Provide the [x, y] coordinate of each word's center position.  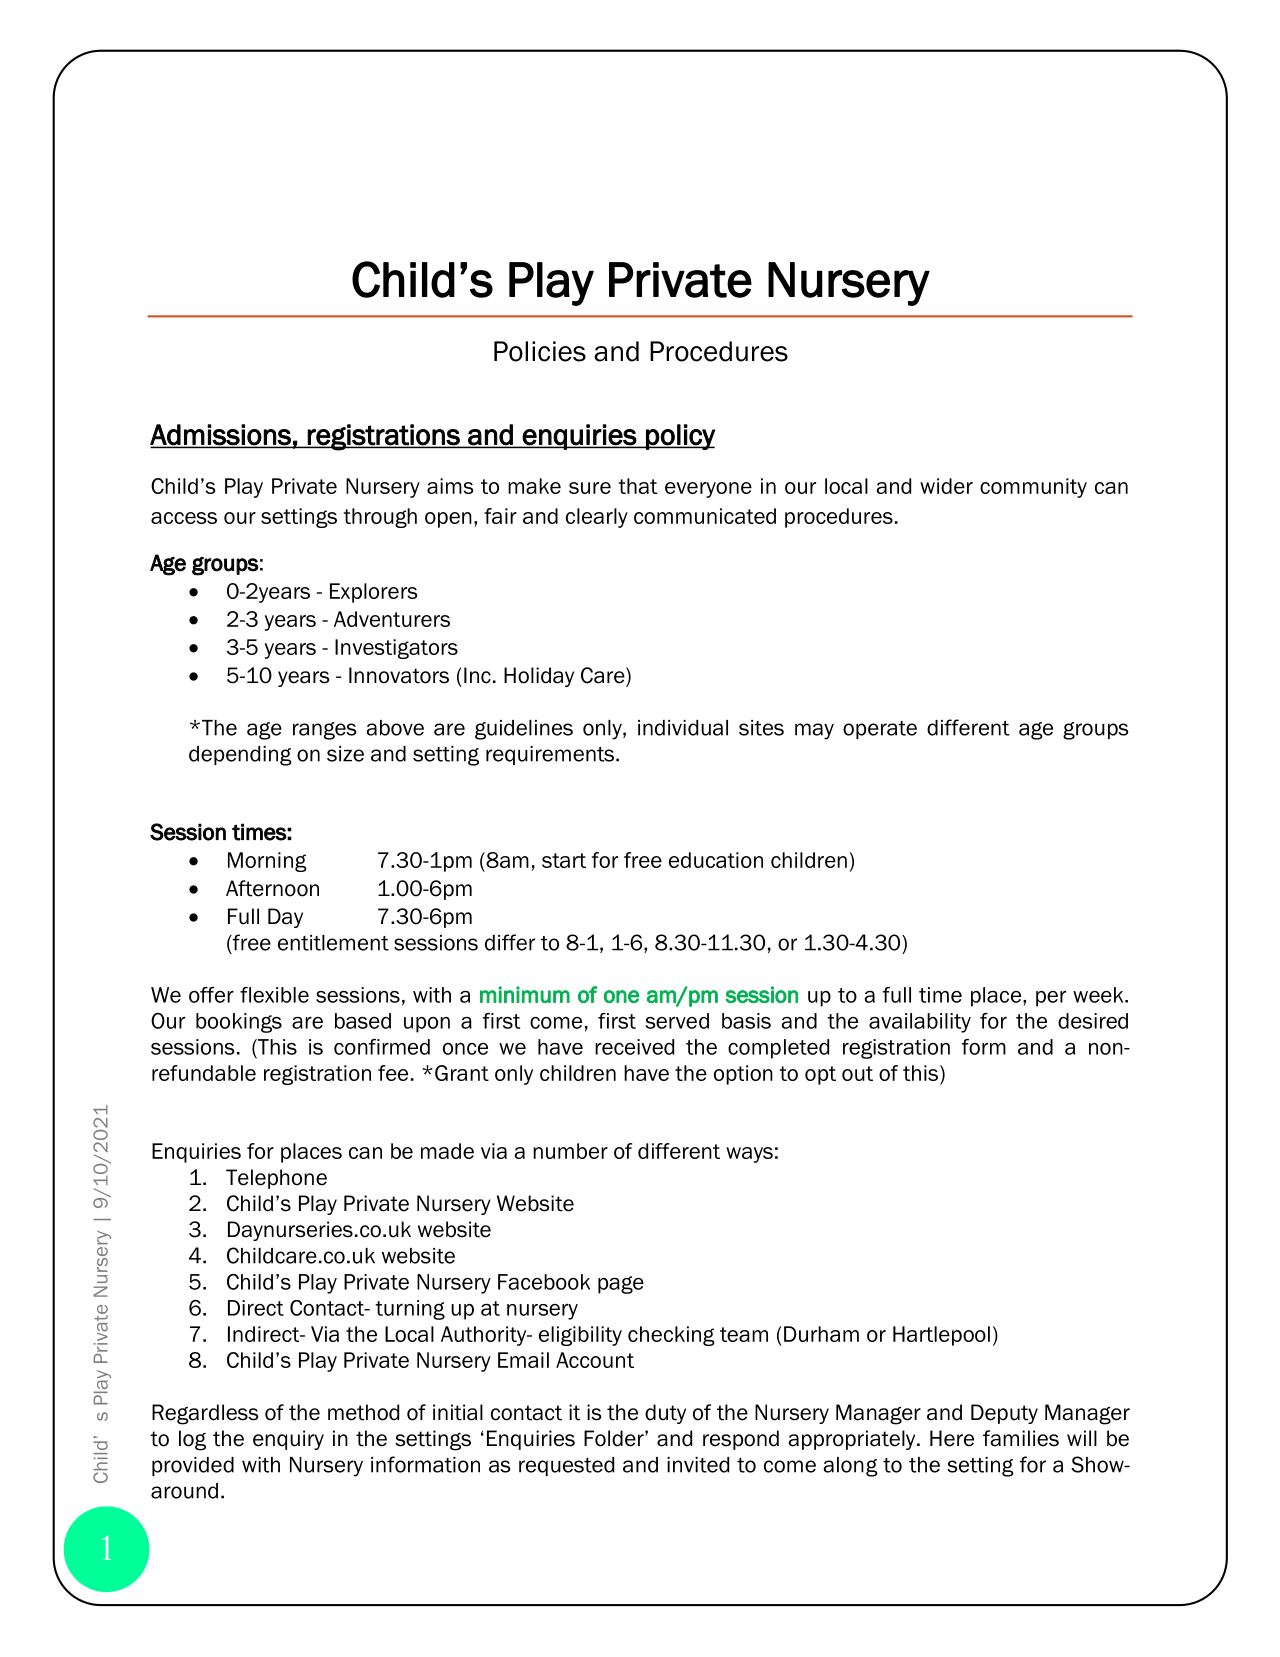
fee [393, 1073]
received [634, 1047]
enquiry [288, 1440]
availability [920, 1023]
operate [880, 730]
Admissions [221, 435]
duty [665, 1414]
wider [946, 486]
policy [679, 437]
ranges [324, 731]
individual [683, 728]
